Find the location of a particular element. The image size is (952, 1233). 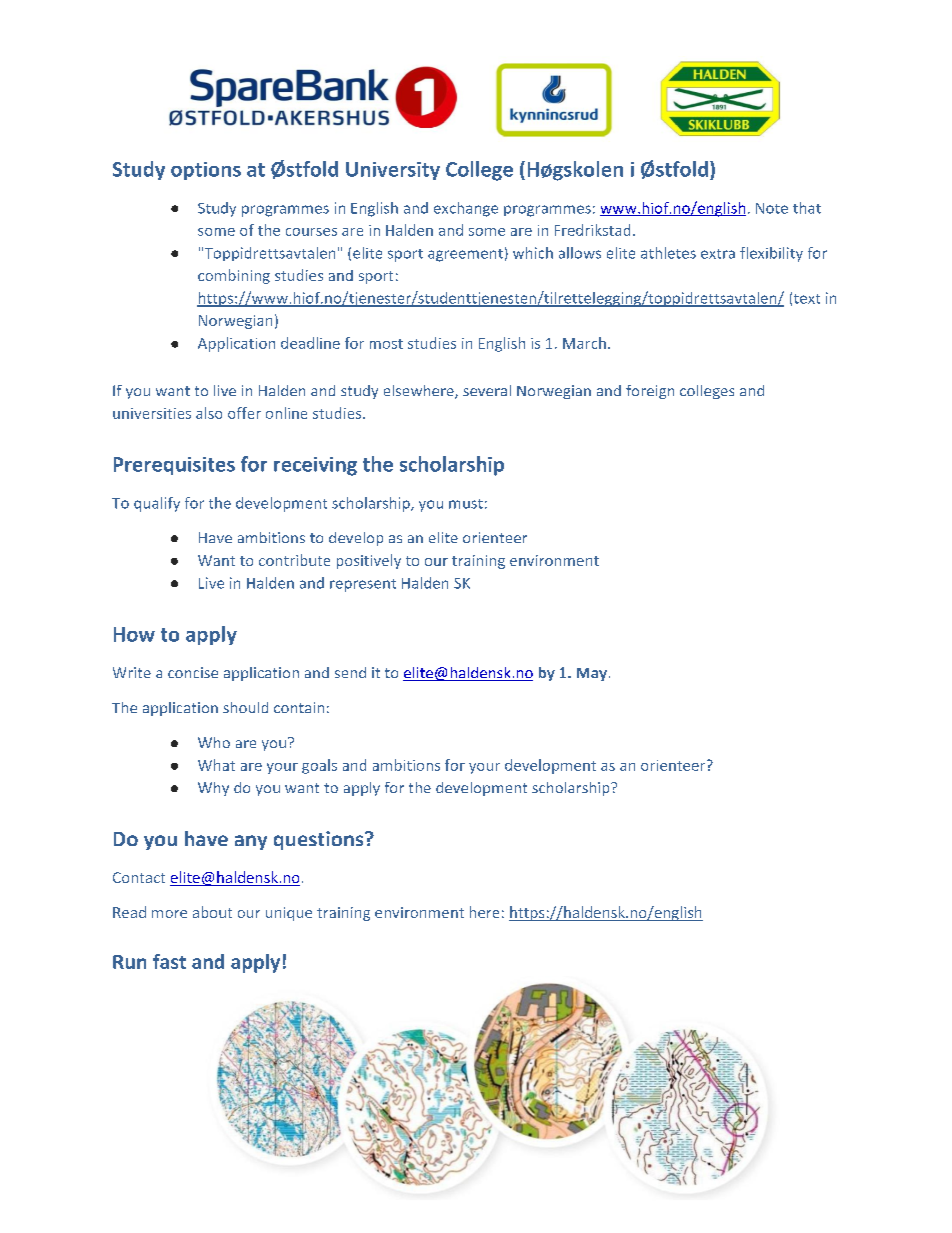

unique is located at coordinates (289, 914).
